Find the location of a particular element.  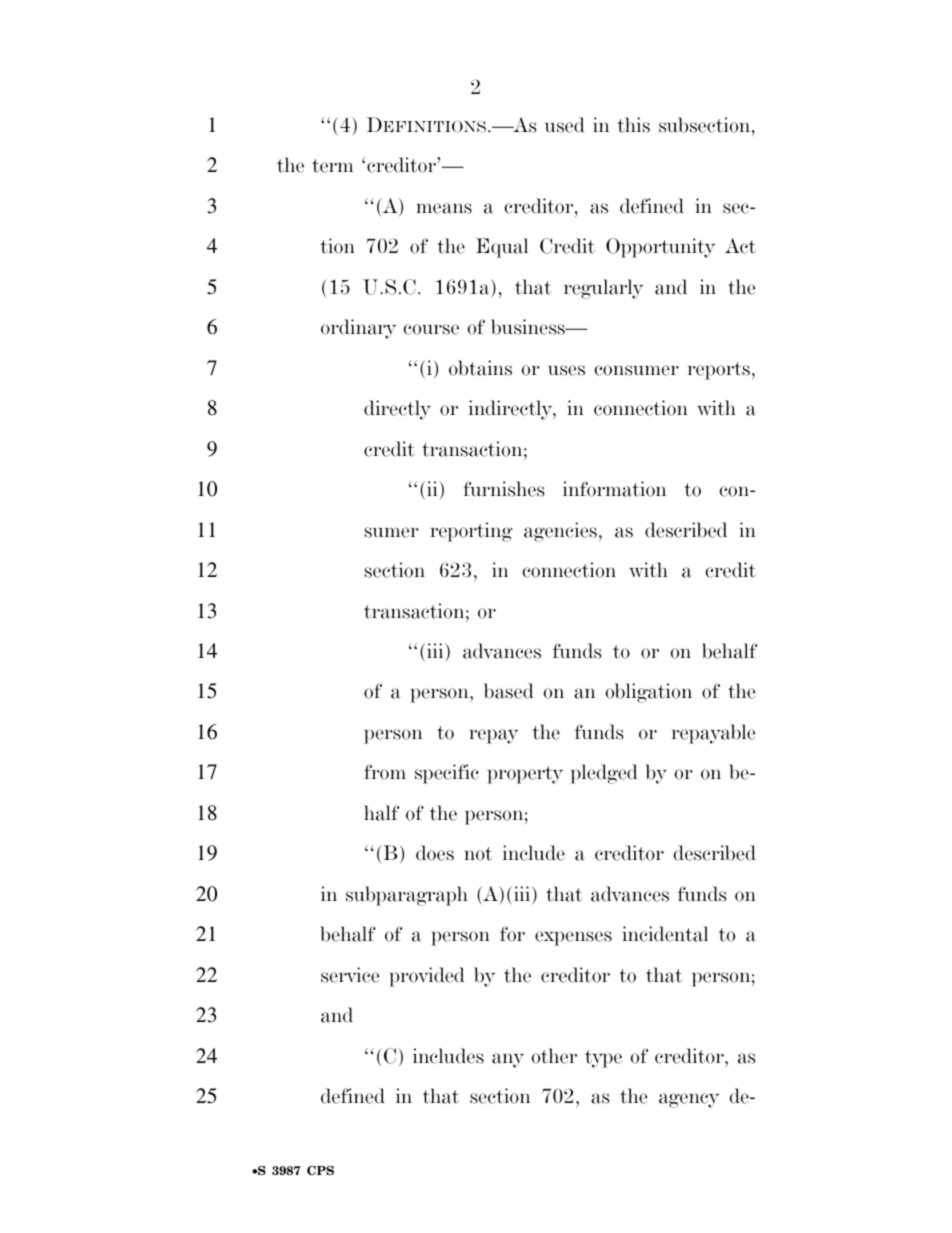

not is located at coordinates (478, 854).
